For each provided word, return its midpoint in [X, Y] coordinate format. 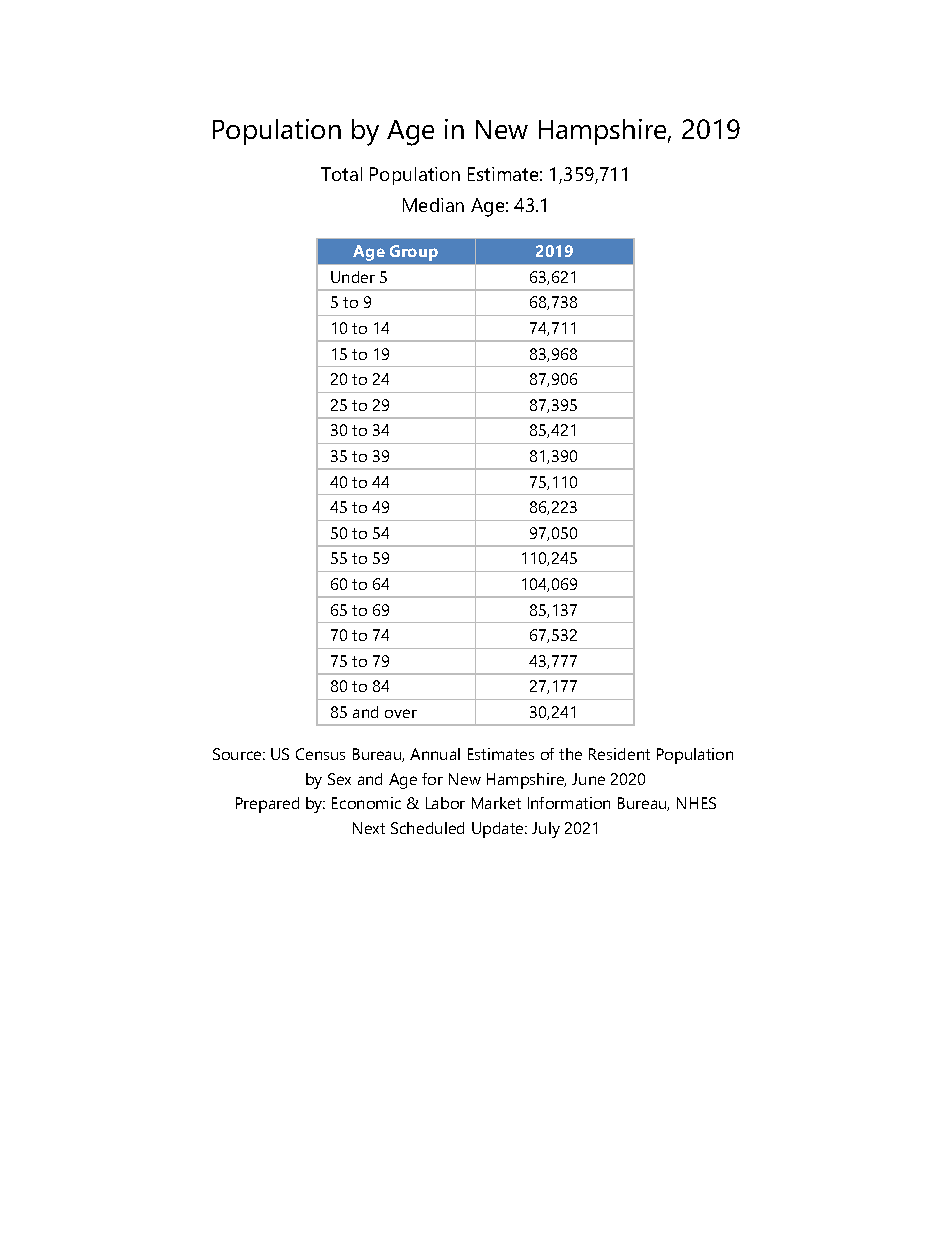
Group [414, 253]
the [570, 754]
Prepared [267, 805]
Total [341, 174]
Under [353, 277]
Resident [619, 754]
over [401, 713]
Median [433, 205]
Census [320, 754]
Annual [435, 754]
